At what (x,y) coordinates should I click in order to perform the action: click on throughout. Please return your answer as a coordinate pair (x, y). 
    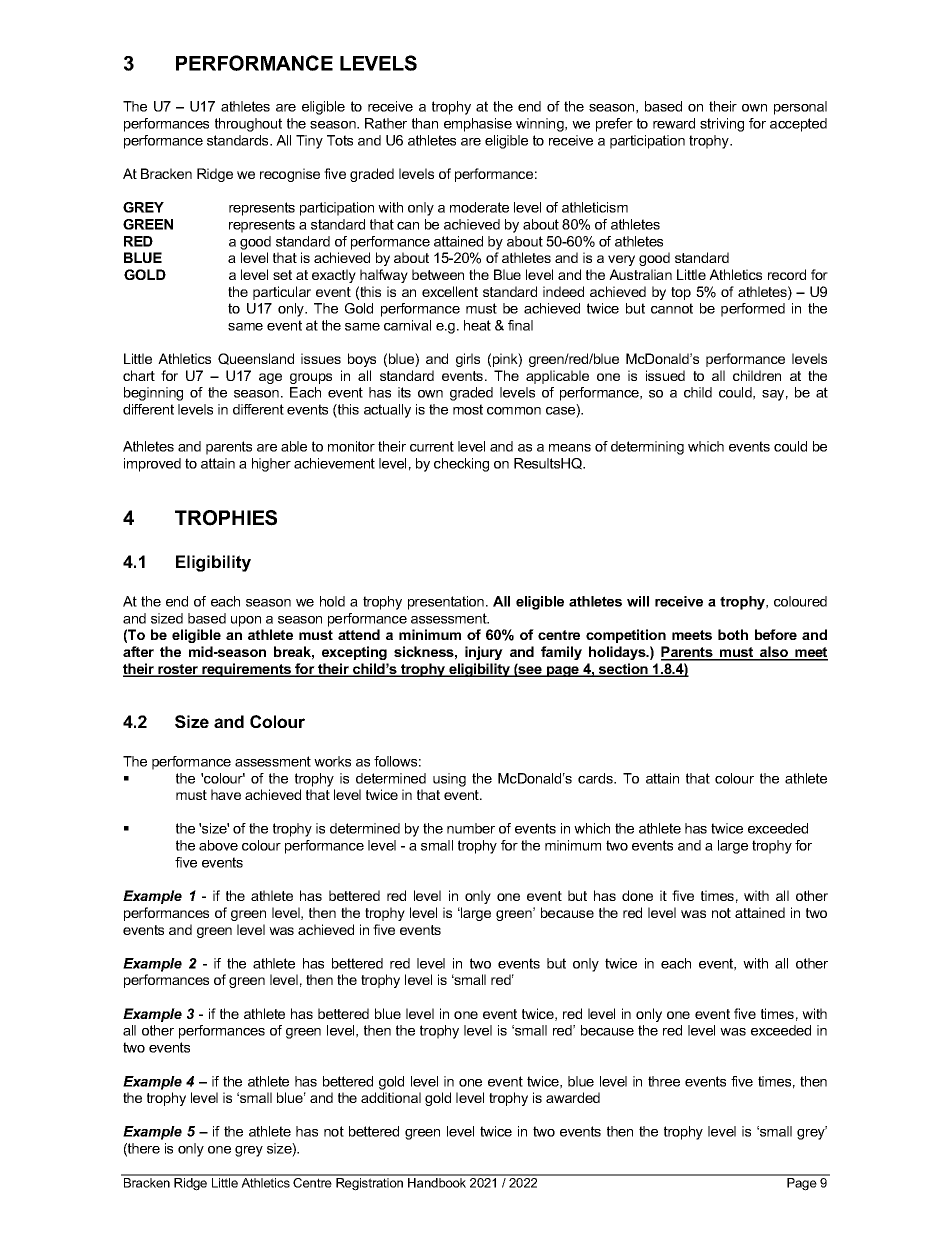
    Looking at the image, I should click on (248, 125).
